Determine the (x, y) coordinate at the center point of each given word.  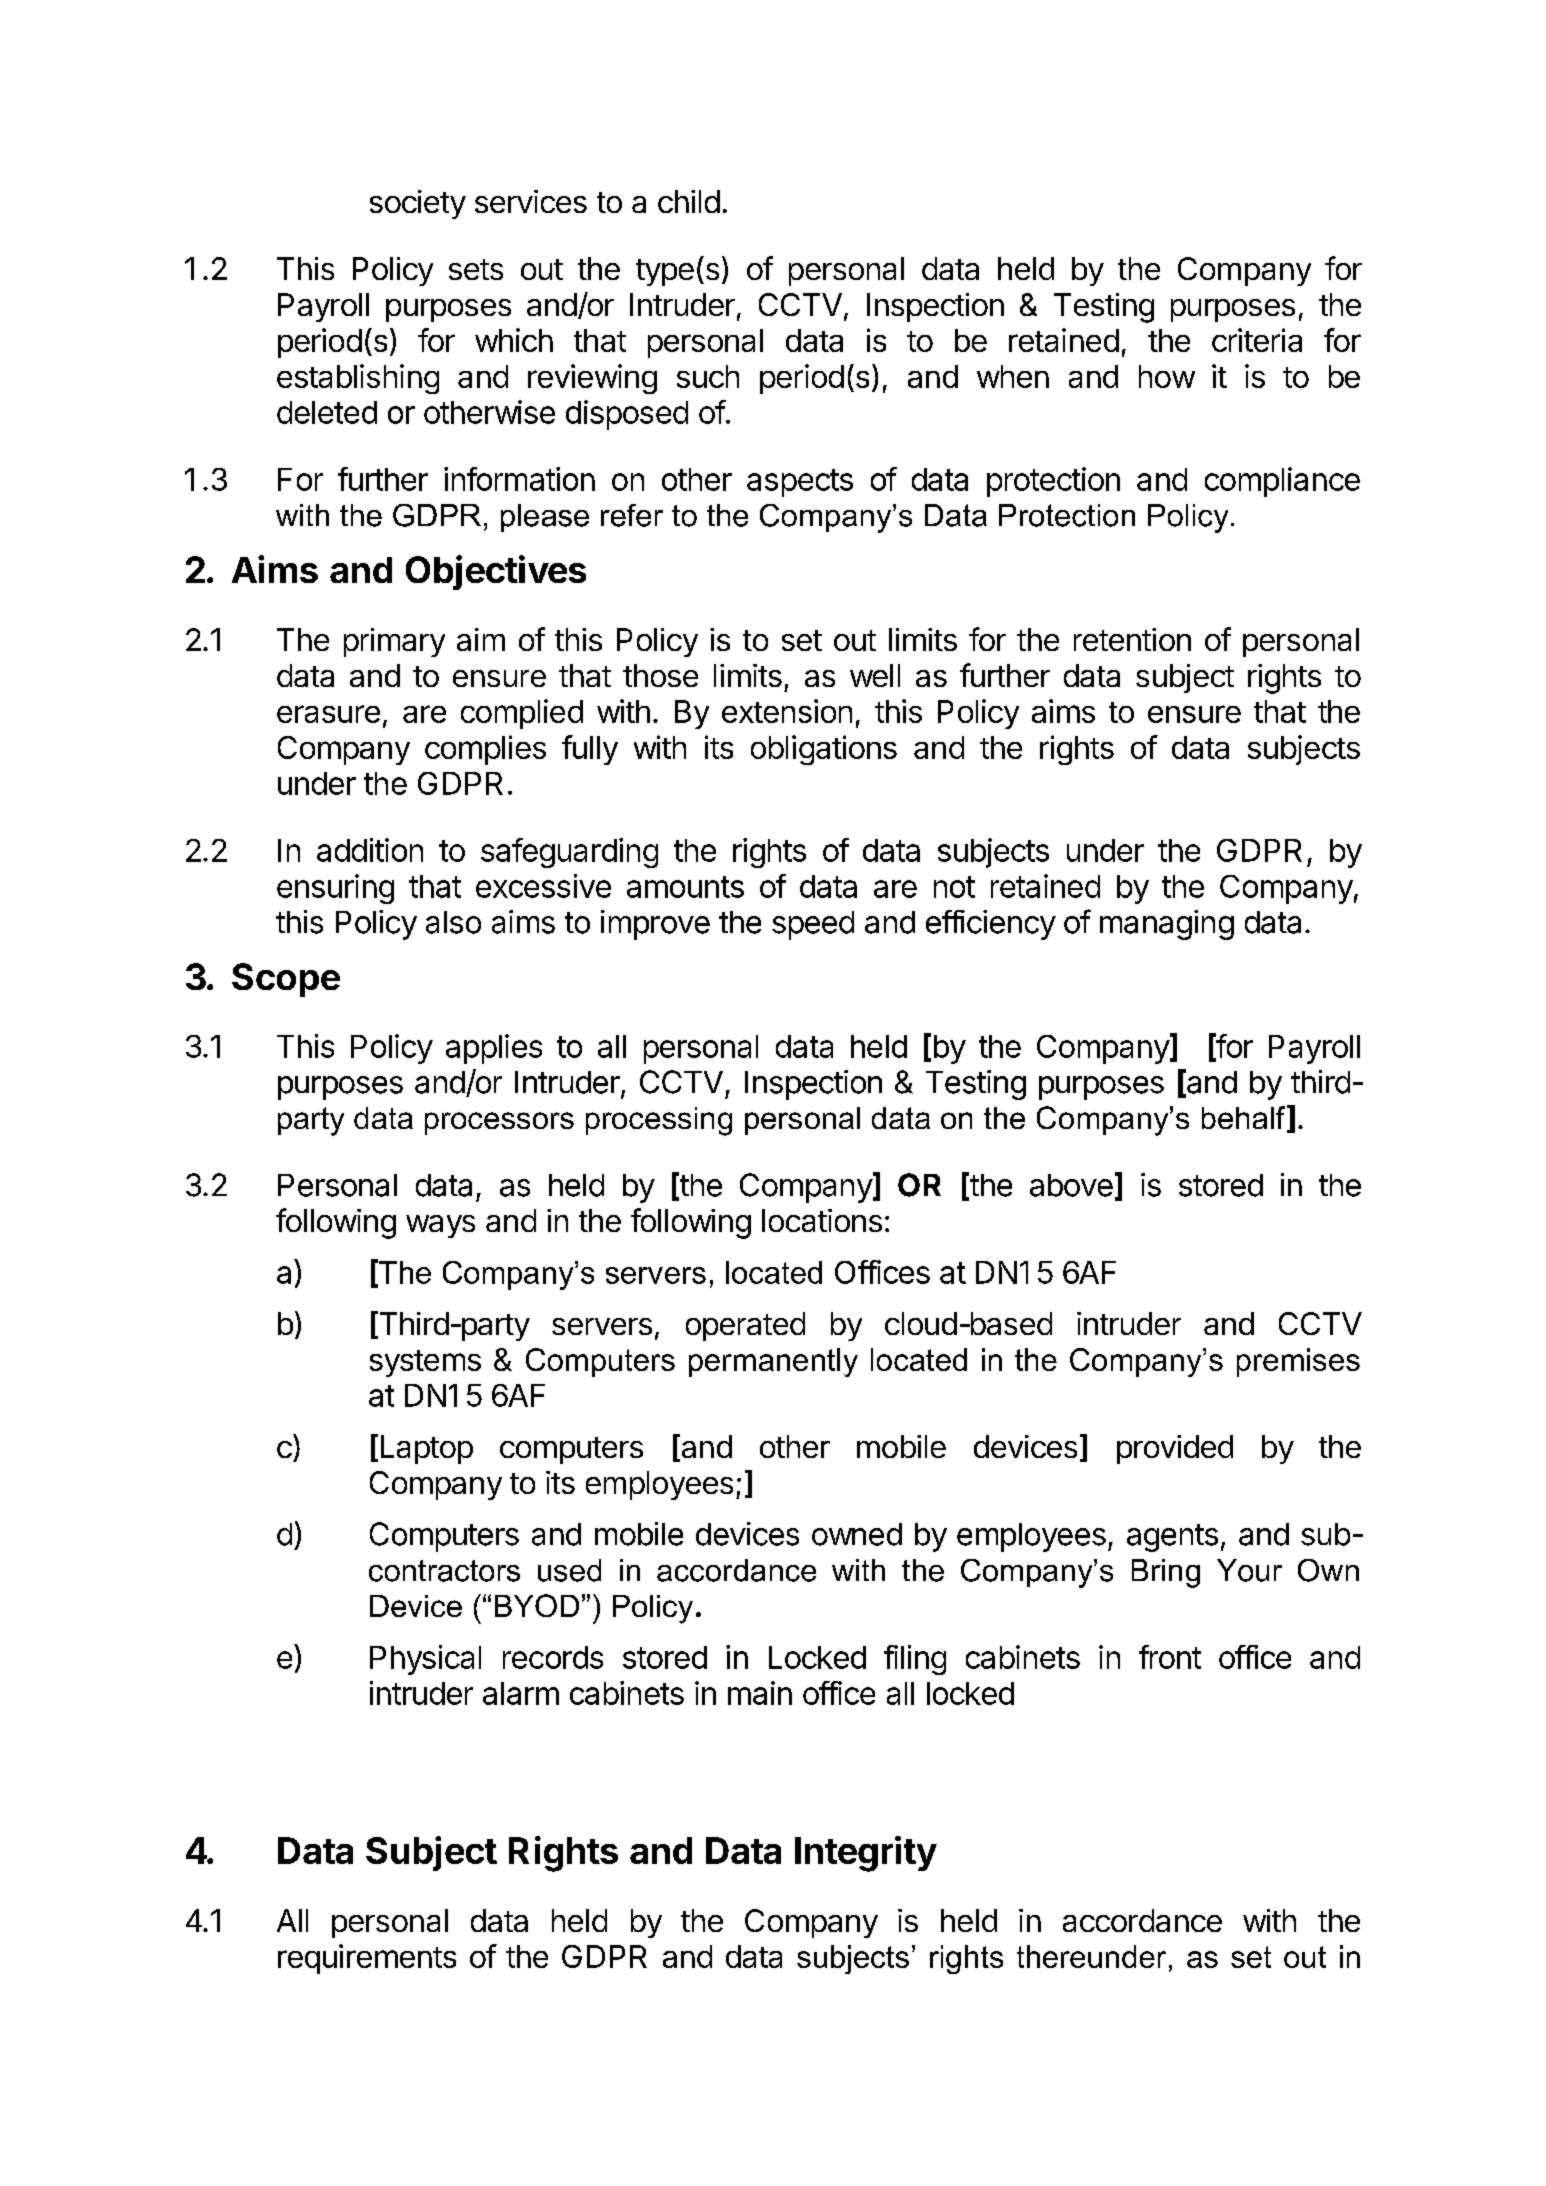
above (1071, 1185)
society (418, 204)
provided (1175, 1449)
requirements (367, 1959)
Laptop (427, 1449)
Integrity (866, 1854)
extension (787, 711)
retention (1132, 639)
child (689, 201)
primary (394, 642)
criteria (1257, 340)
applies (494, 1049)
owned (857, 1534)
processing (659, 1121)
